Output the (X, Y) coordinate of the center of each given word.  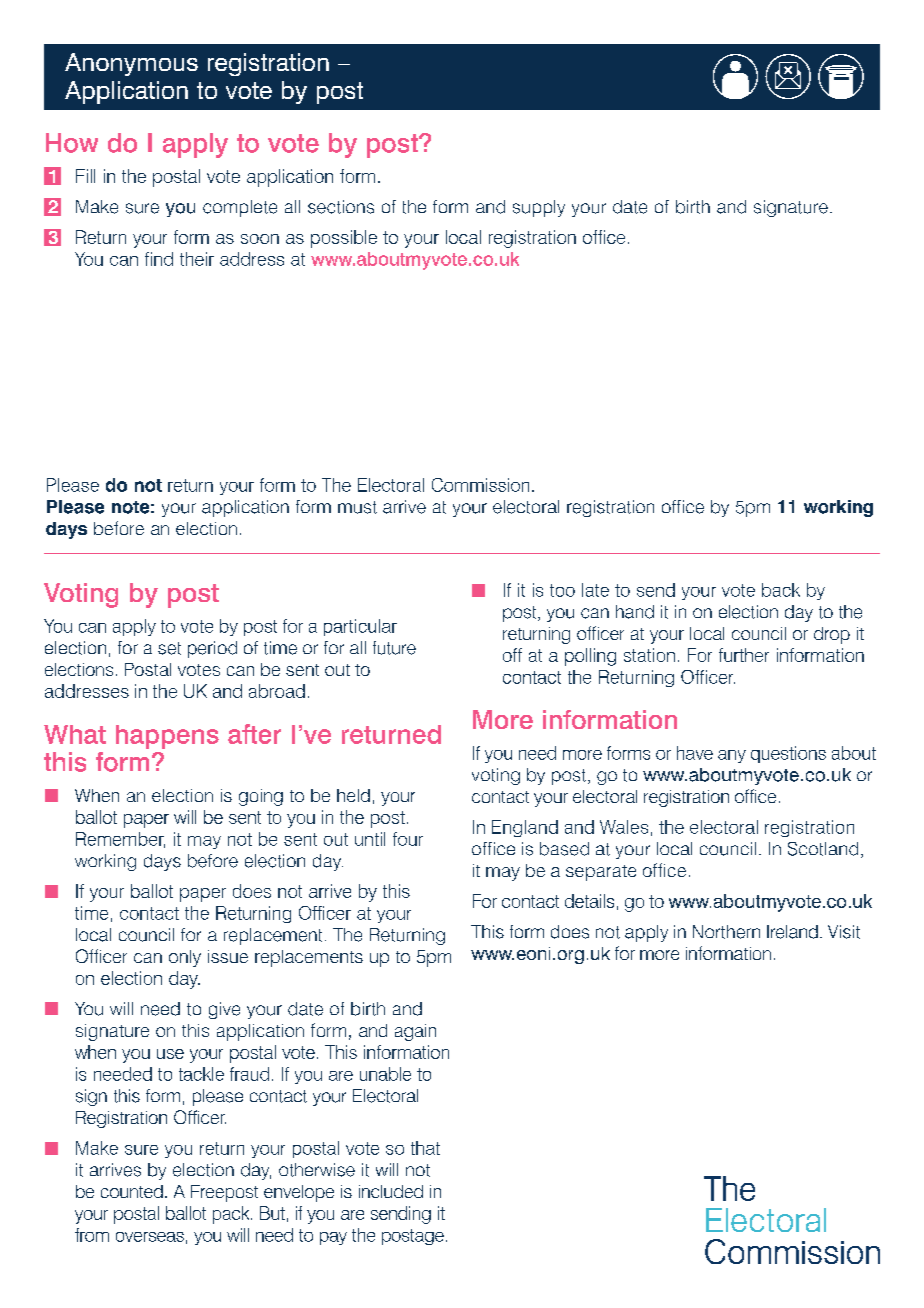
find (159, 259)
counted (132, 1191)
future (394, 648)
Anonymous (131, 64)
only (185, 958)
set (169, 648)
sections (341, 207)
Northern (726, 932)
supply (539, 208)
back (781, 590)
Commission (480, 485)
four (408, 839)
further (744, 655)
